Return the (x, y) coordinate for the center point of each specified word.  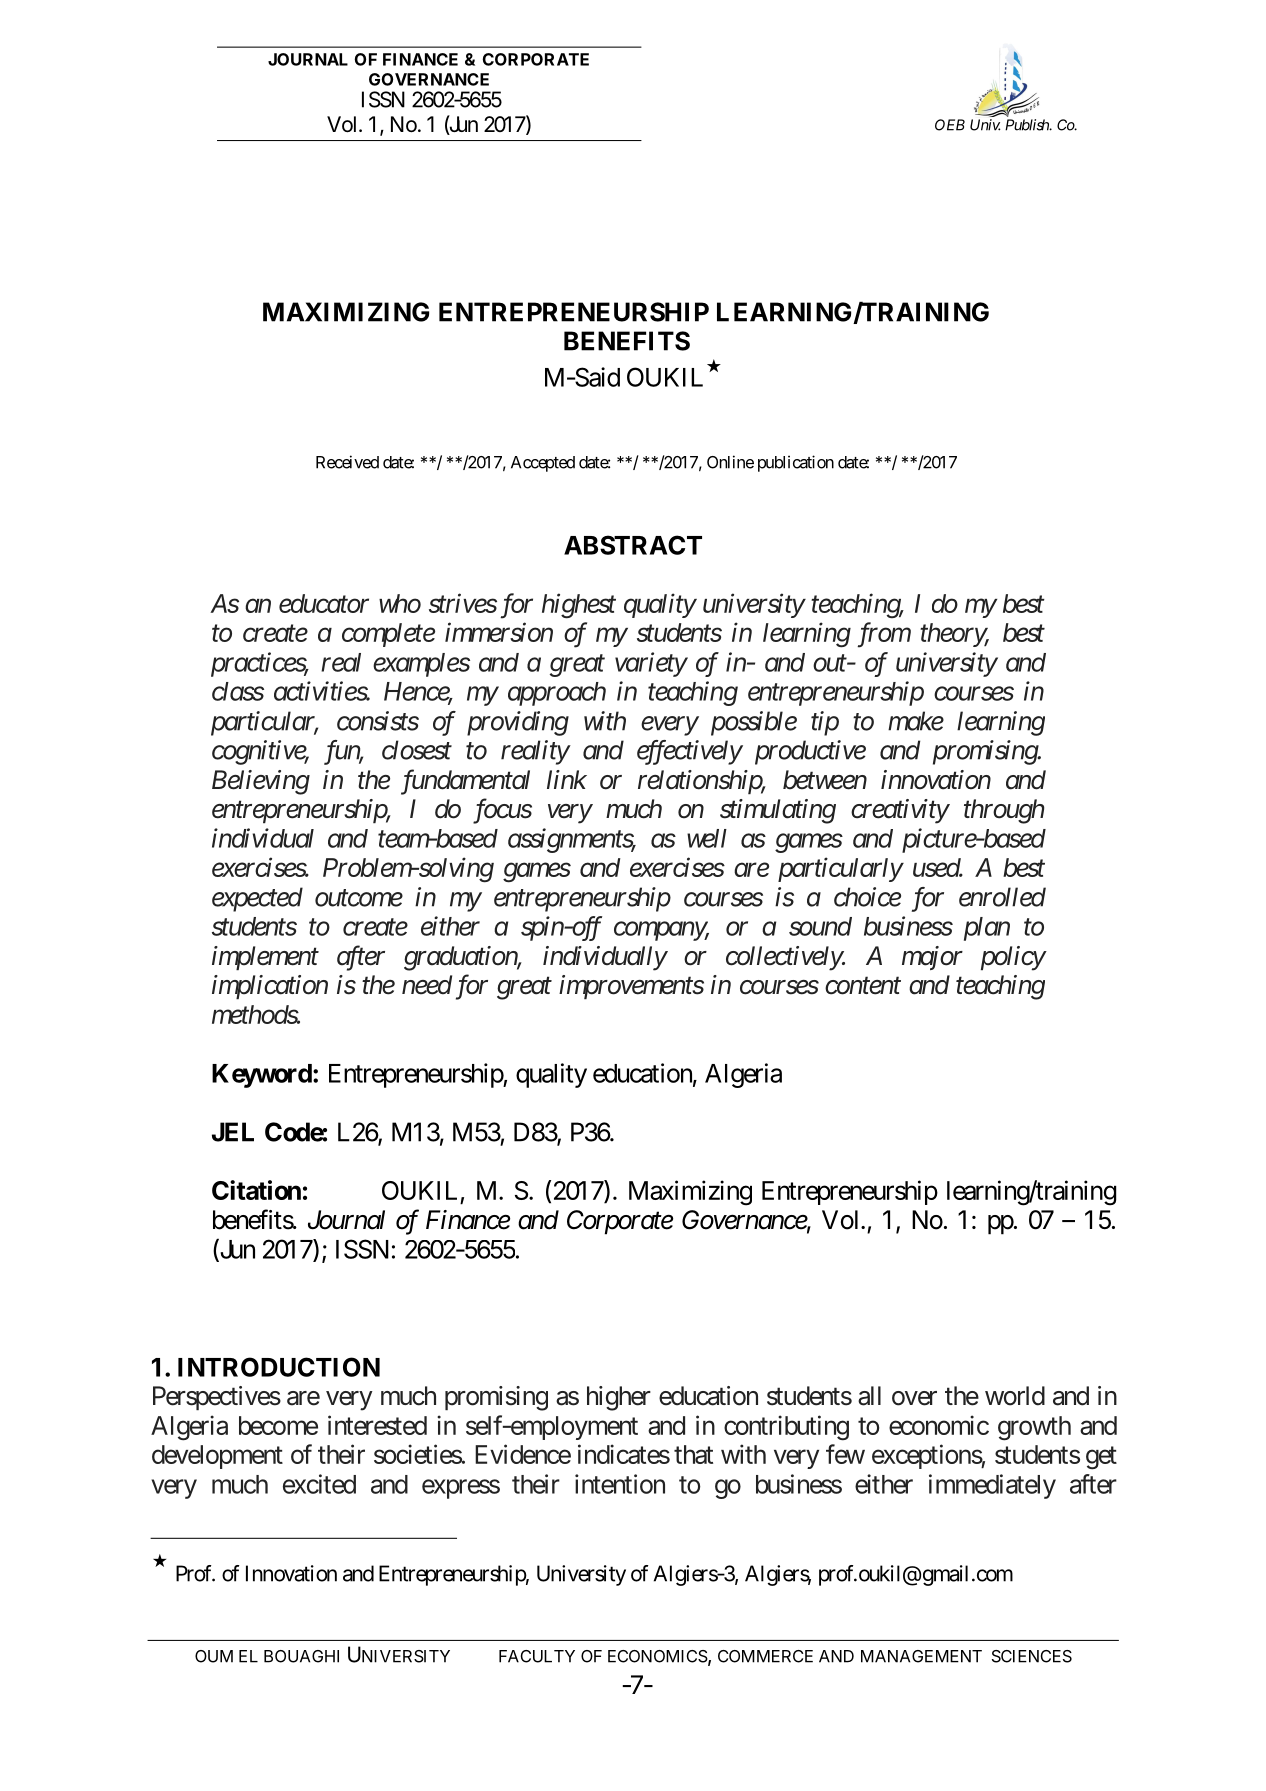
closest (417, 750)
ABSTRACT (633, 545)
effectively (689, 752)
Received (347, 462)
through (1004, 811)
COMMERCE (765, 1656)
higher (619, 1398)
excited (319, 1484)
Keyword (262, 1076)
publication (796, 463)
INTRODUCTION (279, 1367)
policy (1013, 958)
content (863, 986)
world (1015, 1396)
